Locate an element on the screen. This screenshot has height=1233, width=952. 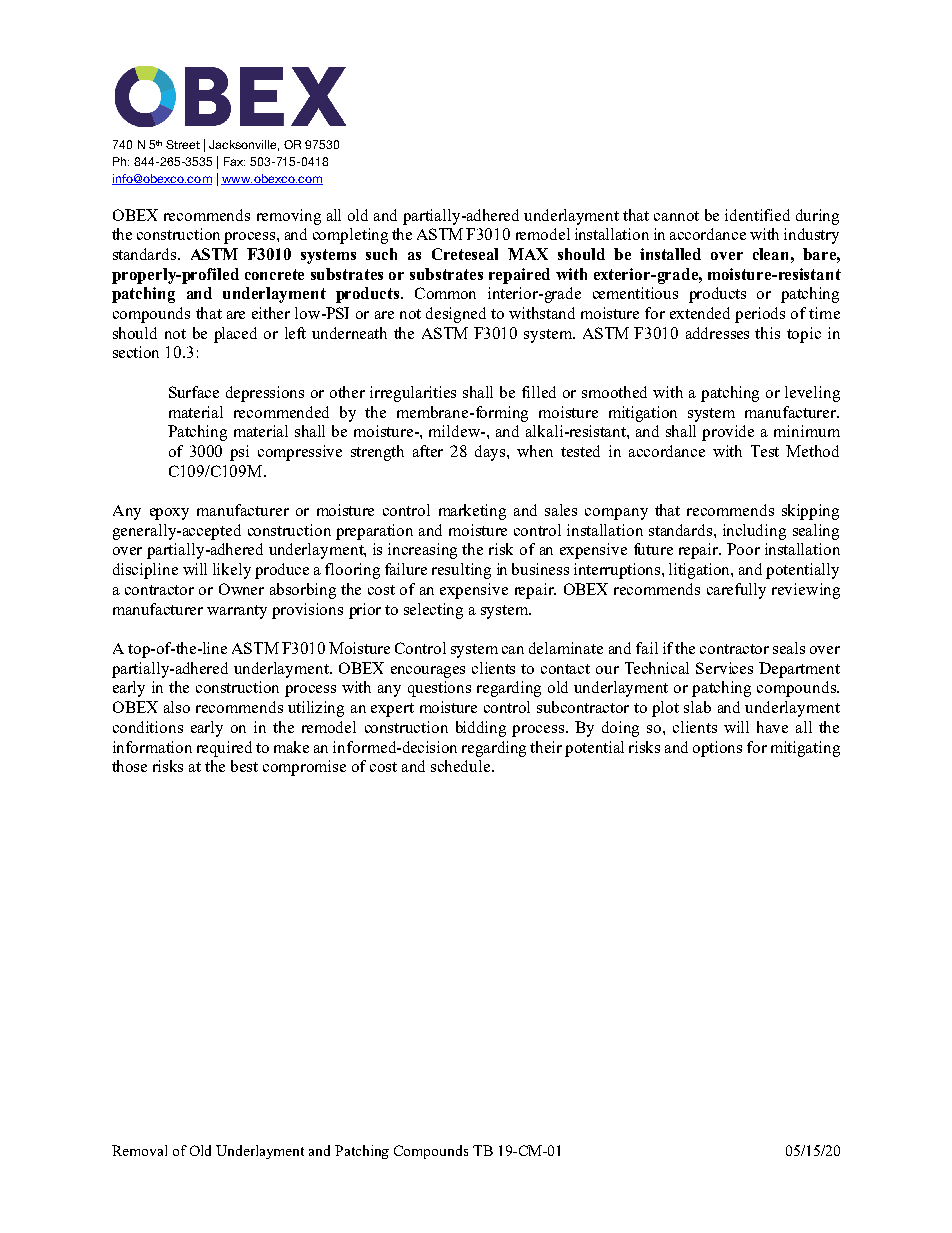
warranty is located at coordinates (237, 612).
